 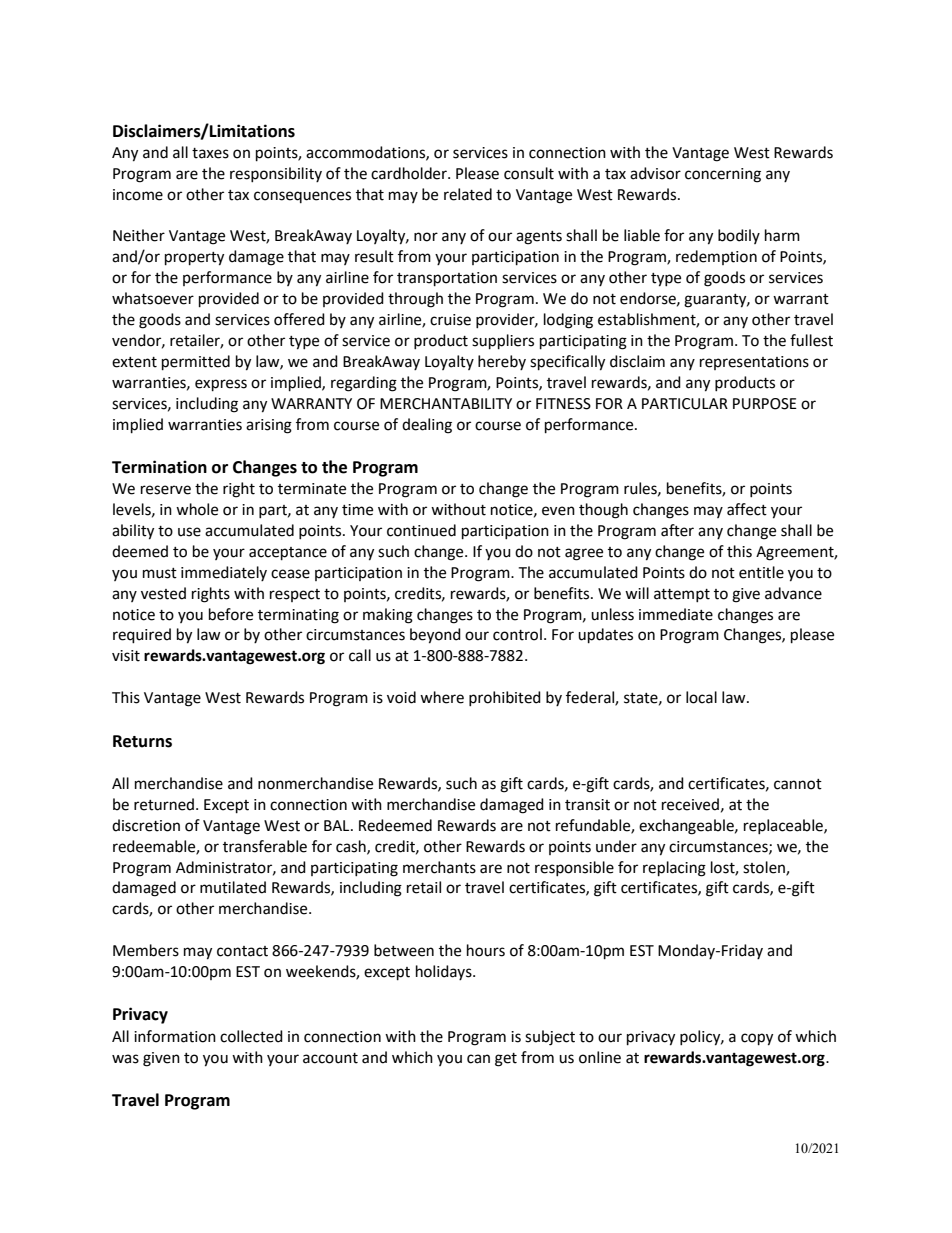 I want to click on beyond, so click(x=435, y=636).
